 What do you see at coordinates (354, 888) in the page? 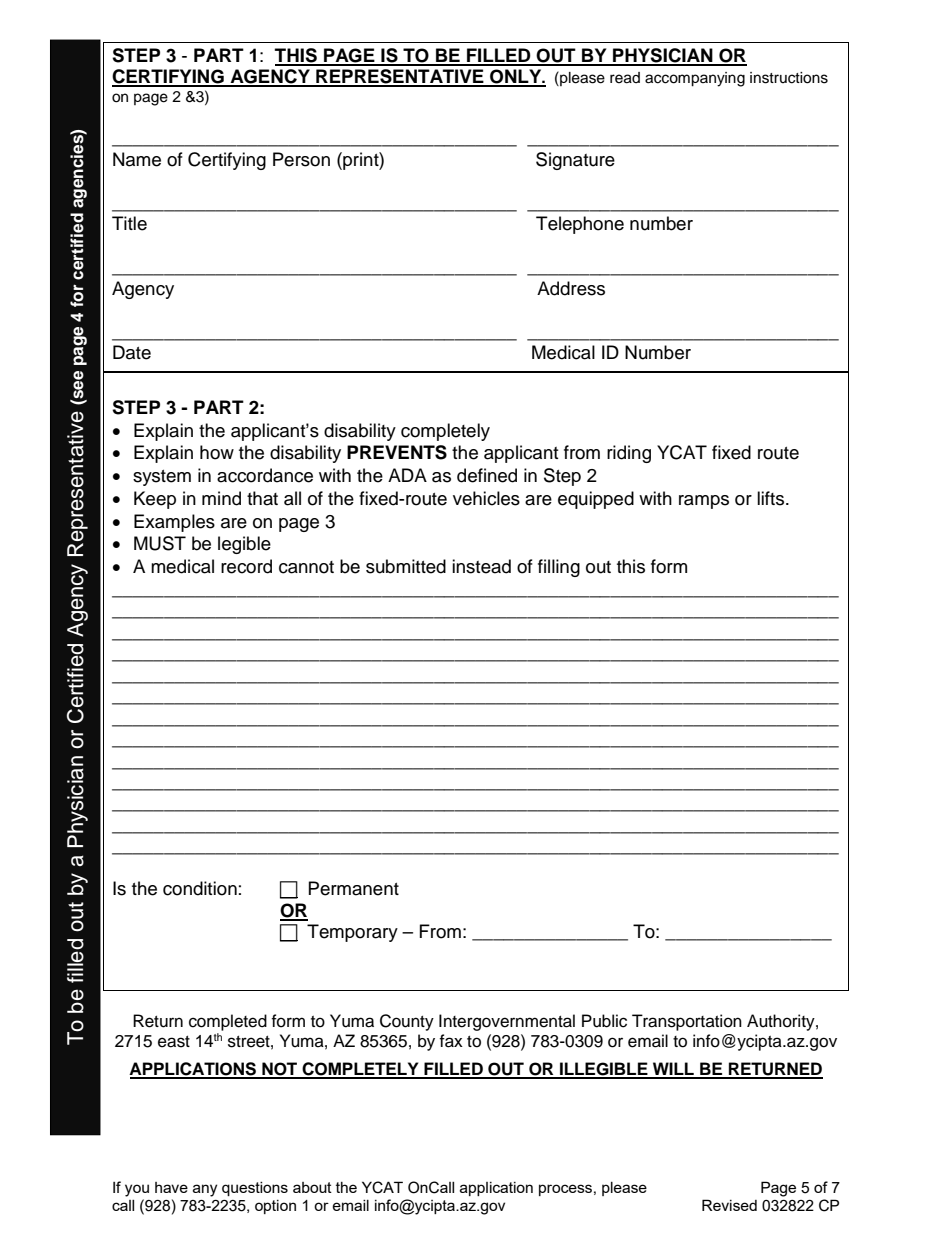
I see `Permanent` at bounding box center [354, 888].
